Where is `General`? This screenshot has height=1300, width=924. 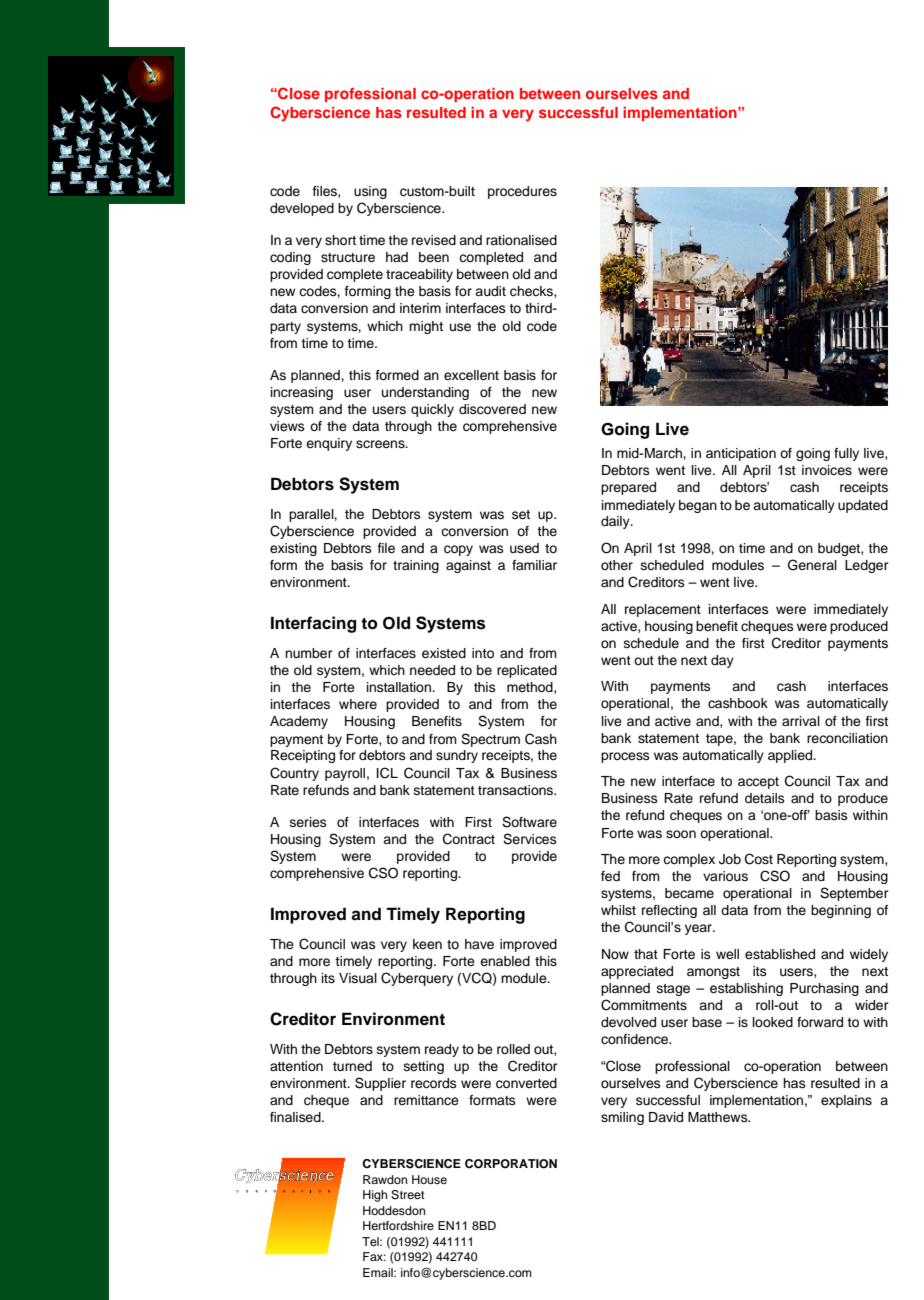 General is located at coordinates (812, 565).
